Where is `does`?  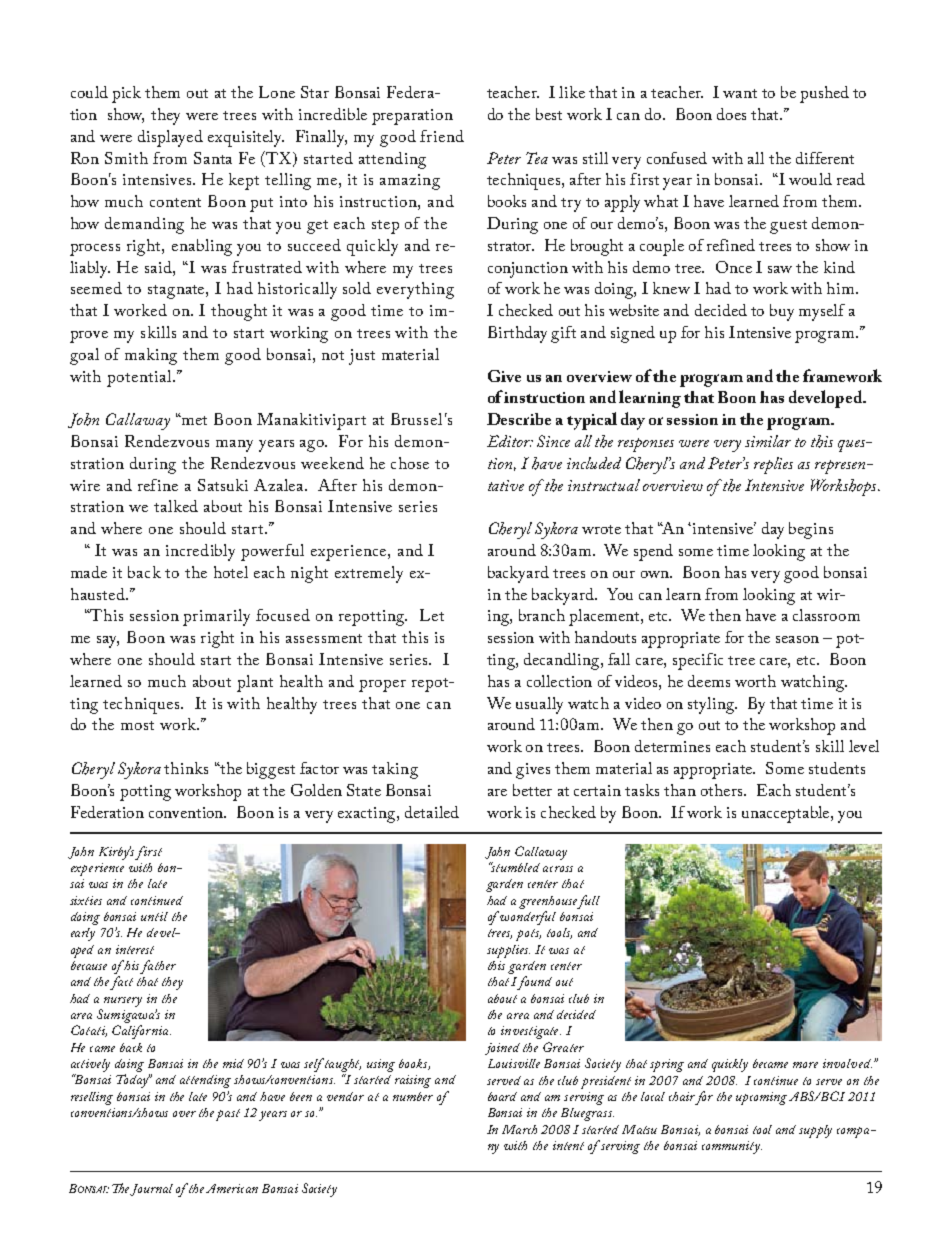 does is located at coordinates (731, 114).
